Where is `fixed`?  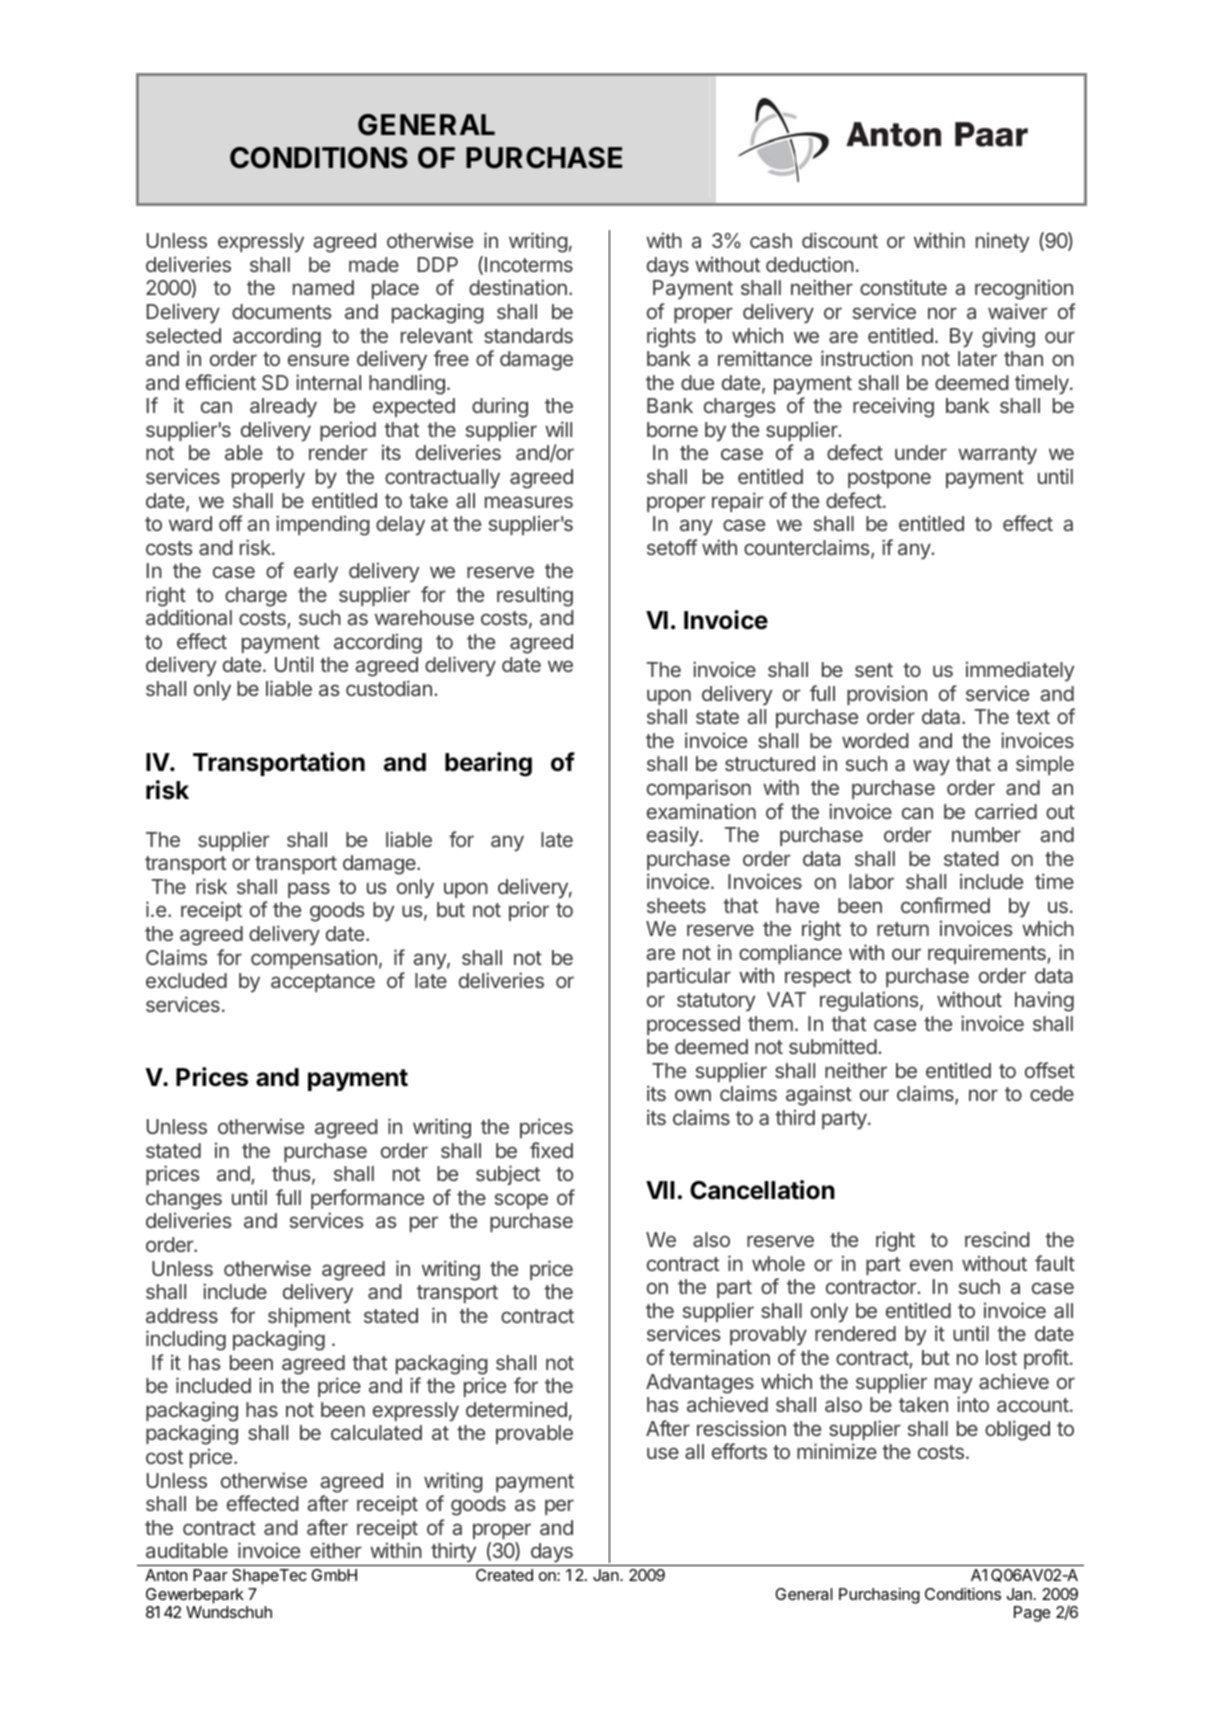
fixed is located at coordinates (551, 1150).
